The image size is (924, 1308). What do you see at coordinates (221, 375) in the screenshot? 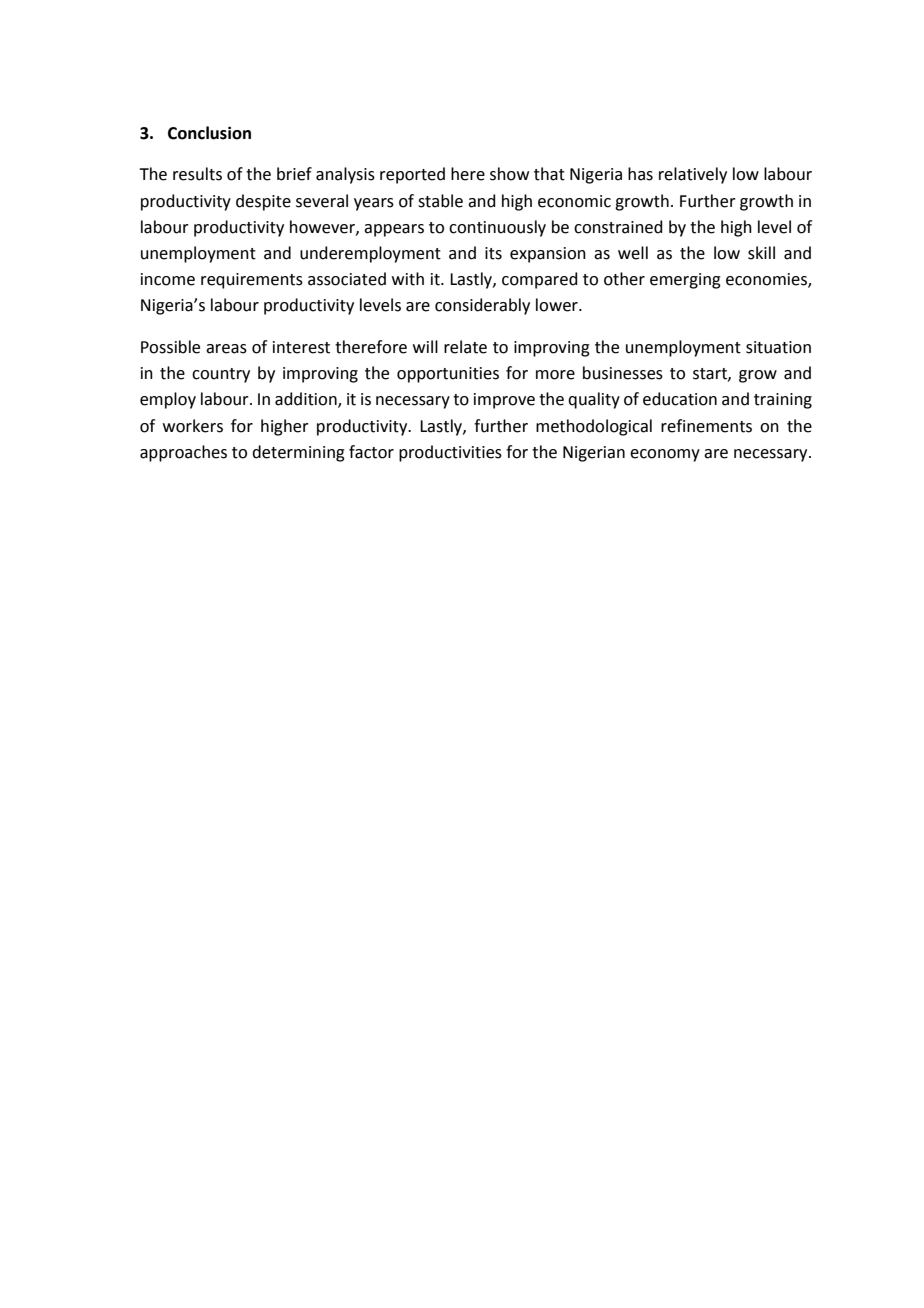
I see `country` at bounding box center [221, 375].
